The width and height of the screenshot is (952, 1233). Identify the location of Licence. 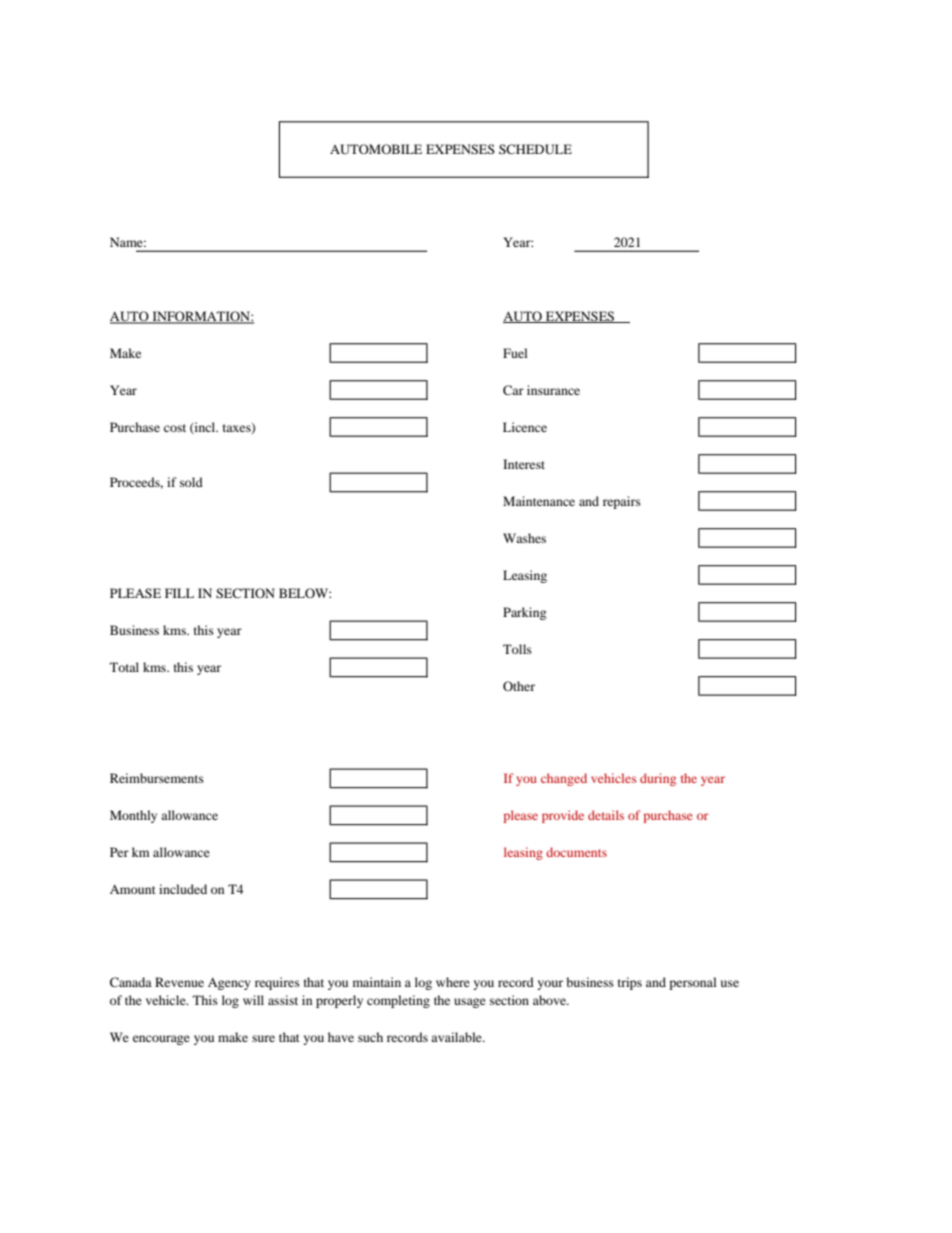
(525, 427).
